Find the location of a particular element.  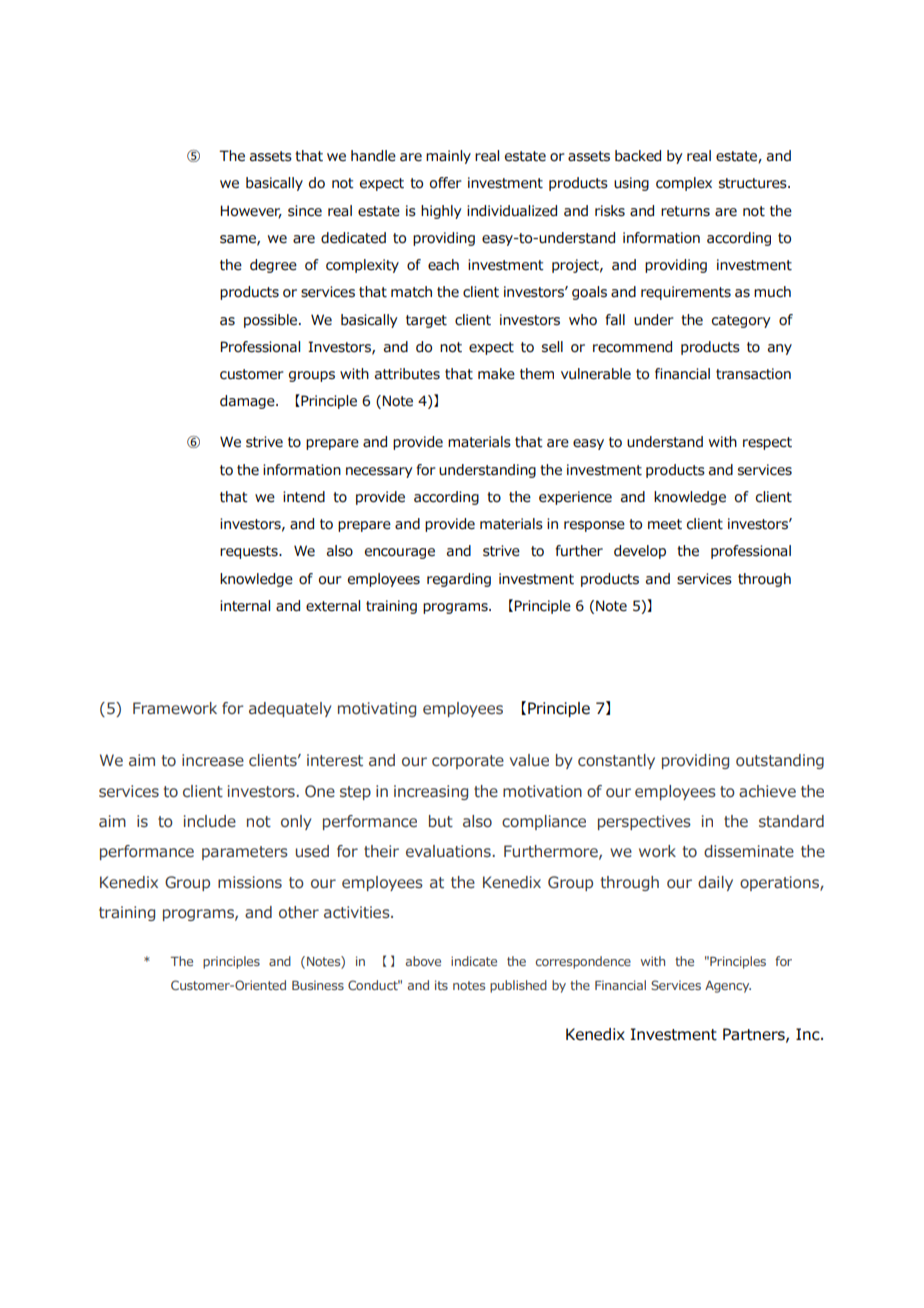

One is located at coordinates (320, 791).
